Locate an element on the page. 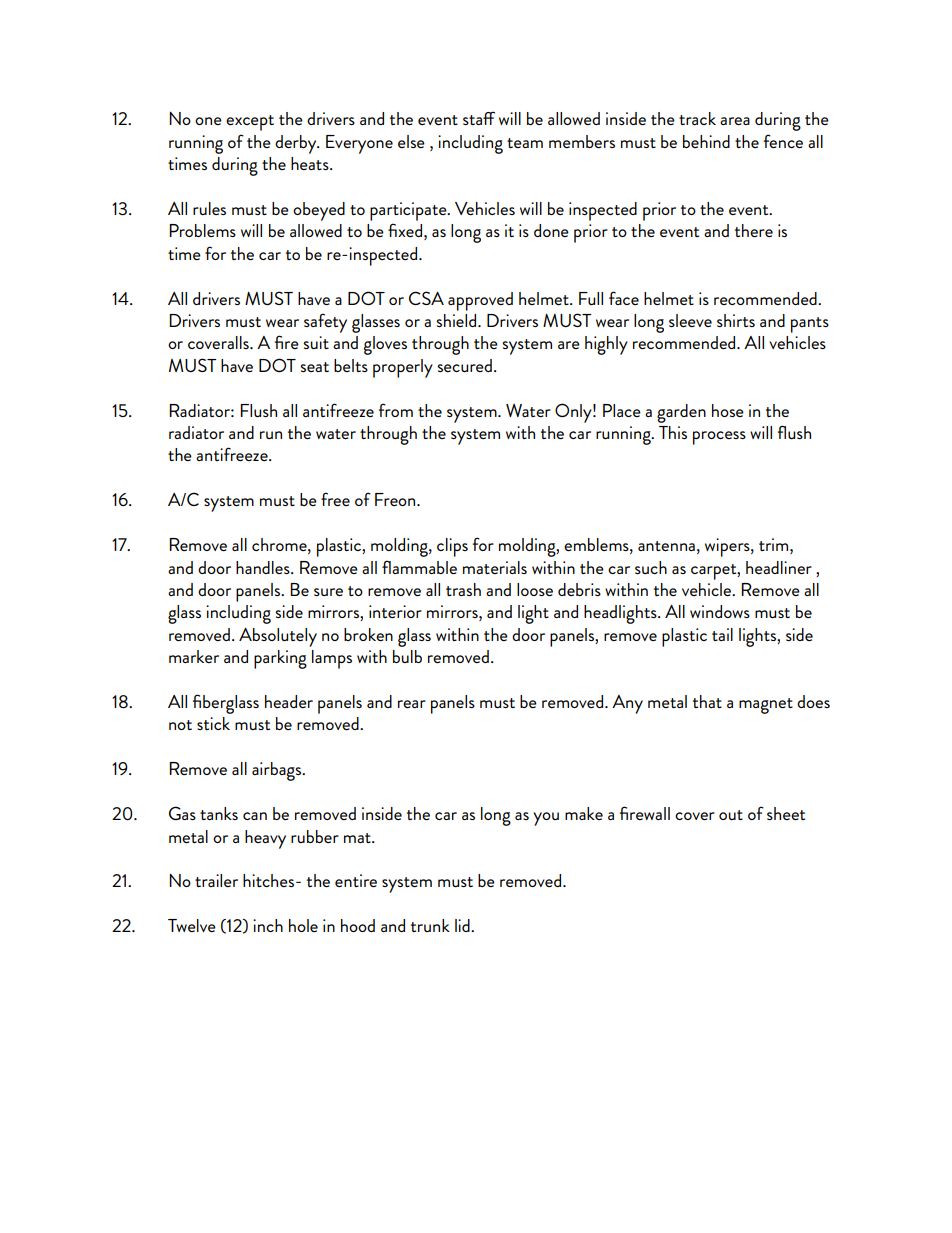 The height and width of the document is (1233, 952). lid is located at coordinates (463, 925).
